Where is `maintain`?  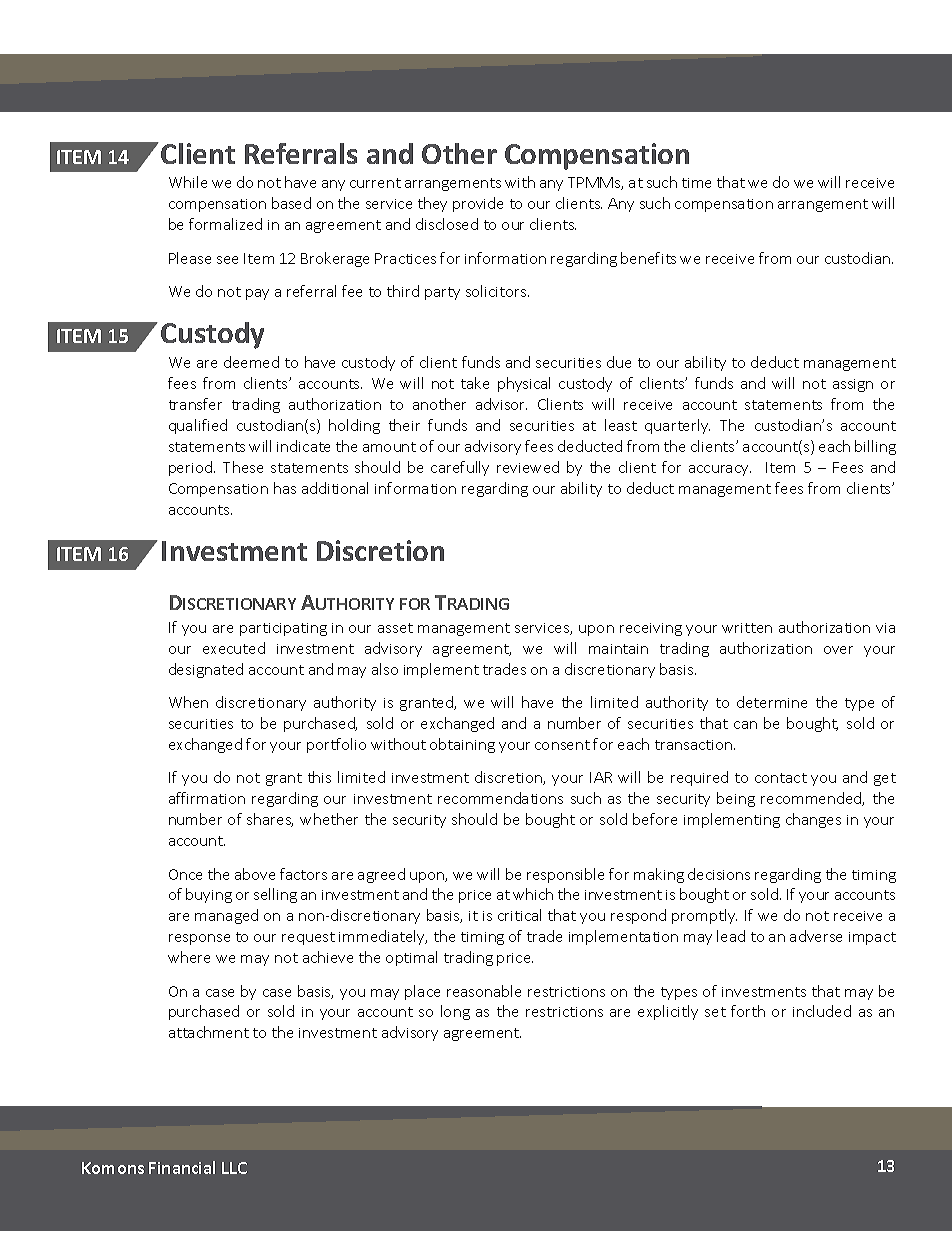 maintain is located at coordinates (618, 649).
